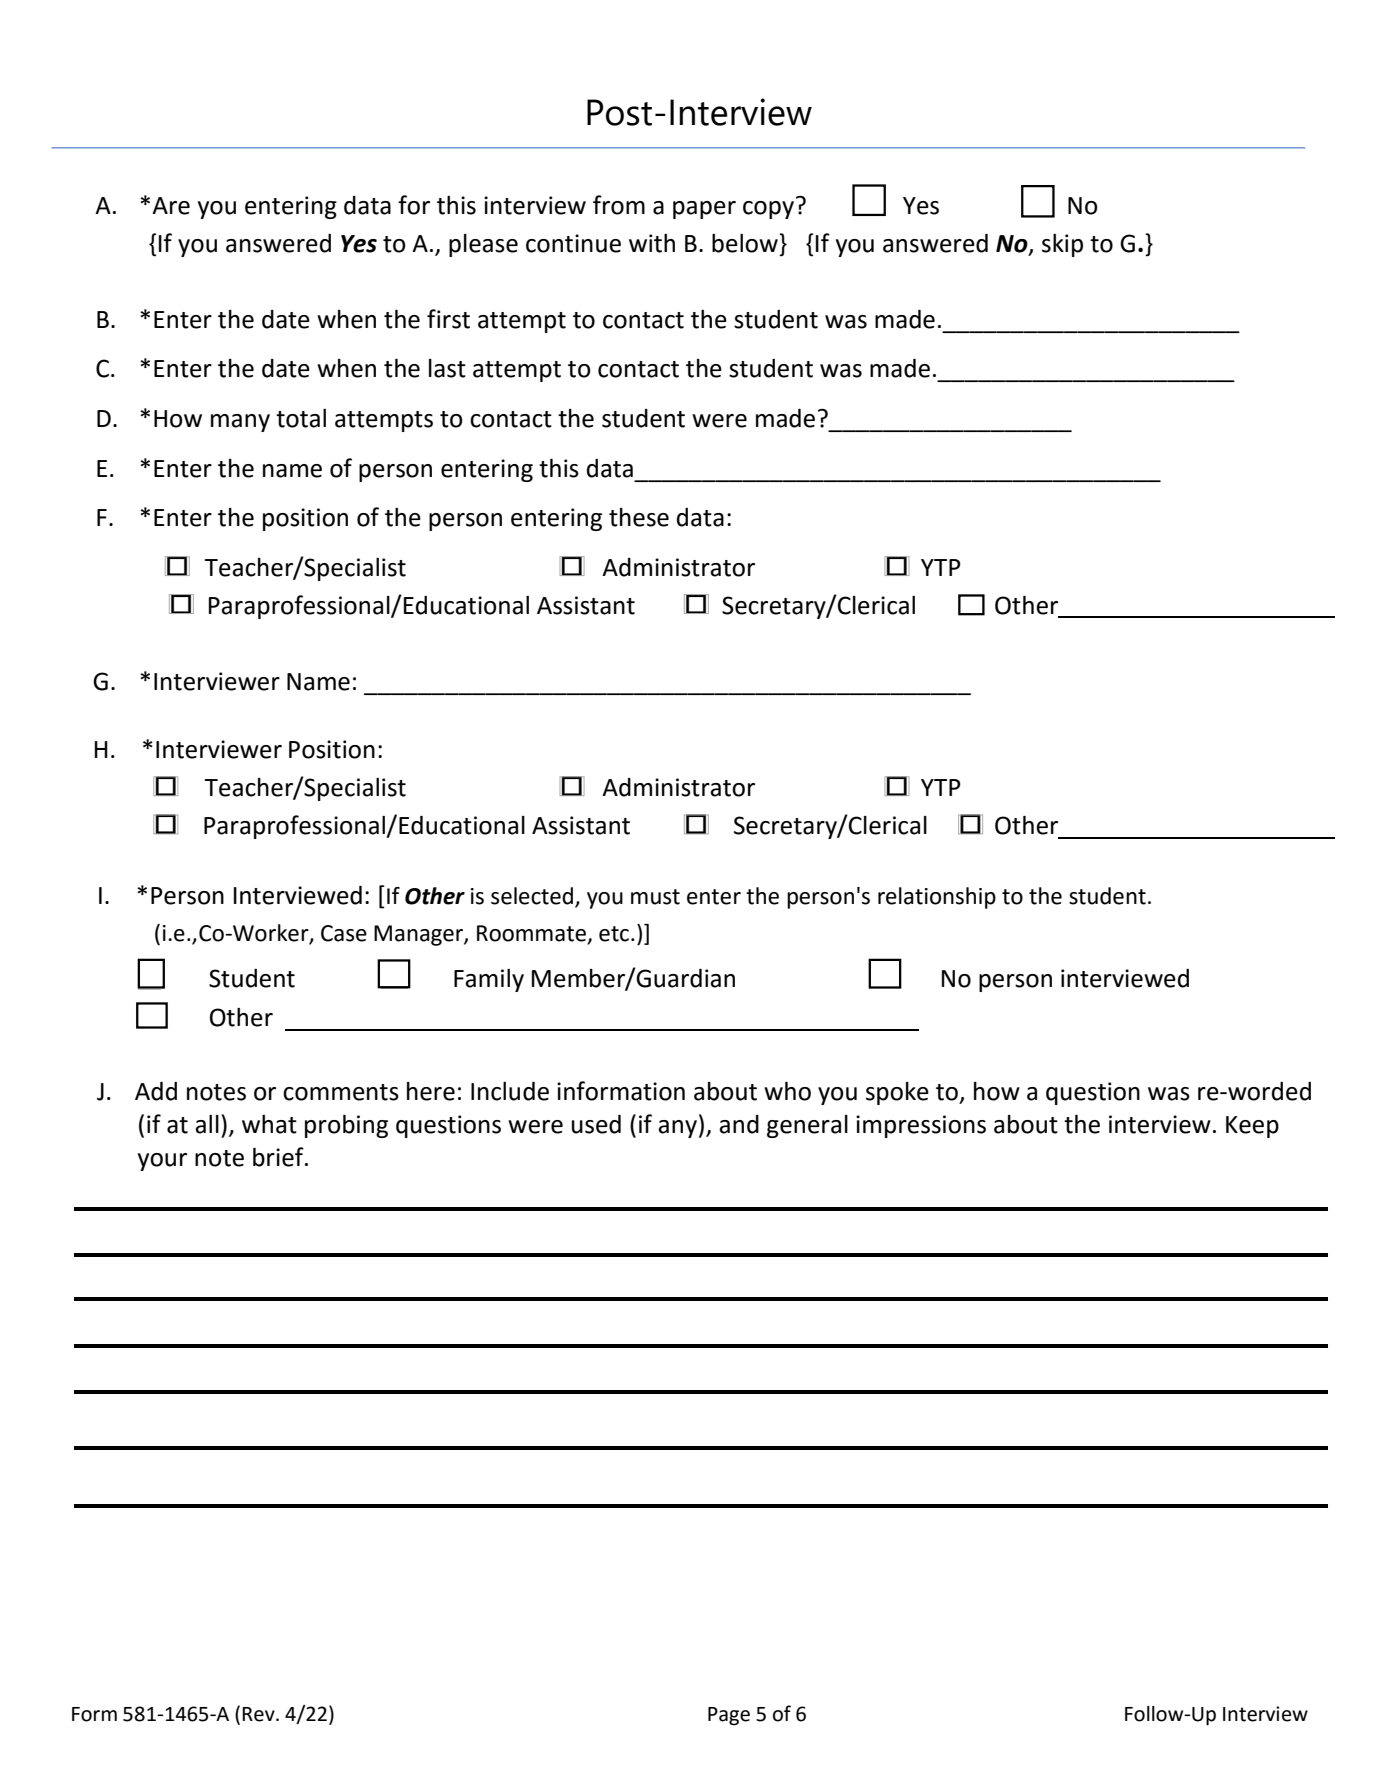 This screenshot has height=1787, width=1381. Describe the element at coordinates (937, 898) in the screenshot. I see `relationship` at that location.
